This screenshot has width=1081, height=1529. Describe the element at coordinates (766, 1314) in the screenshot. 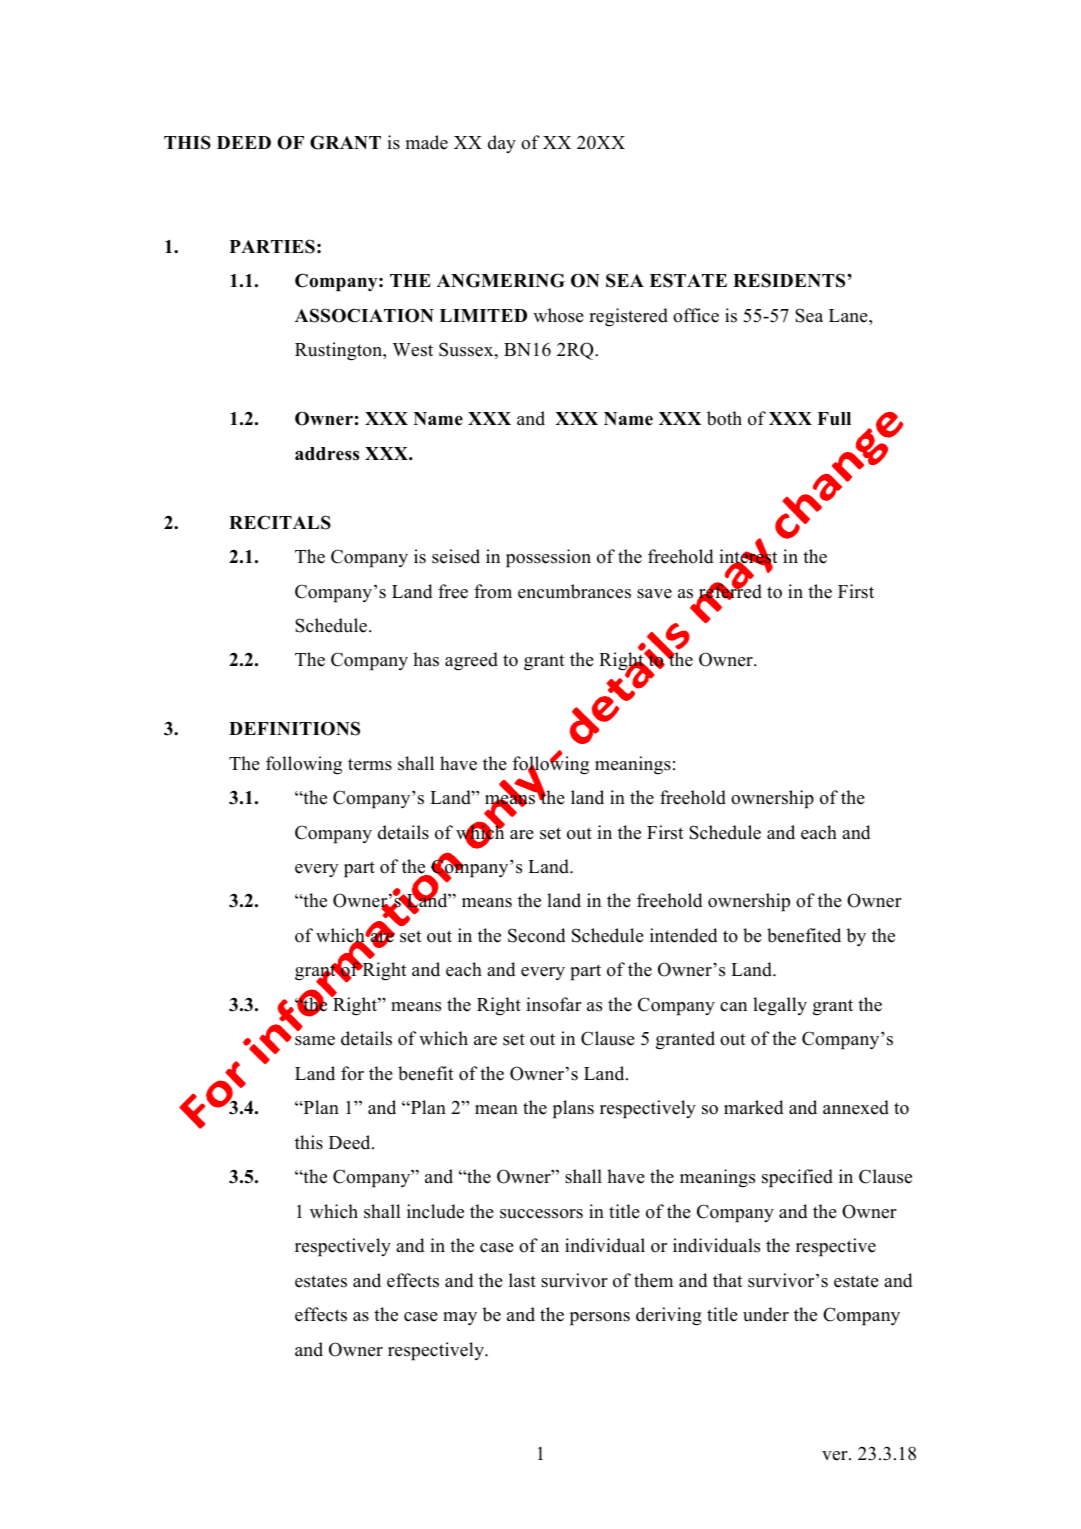

I see `under` at that location.
